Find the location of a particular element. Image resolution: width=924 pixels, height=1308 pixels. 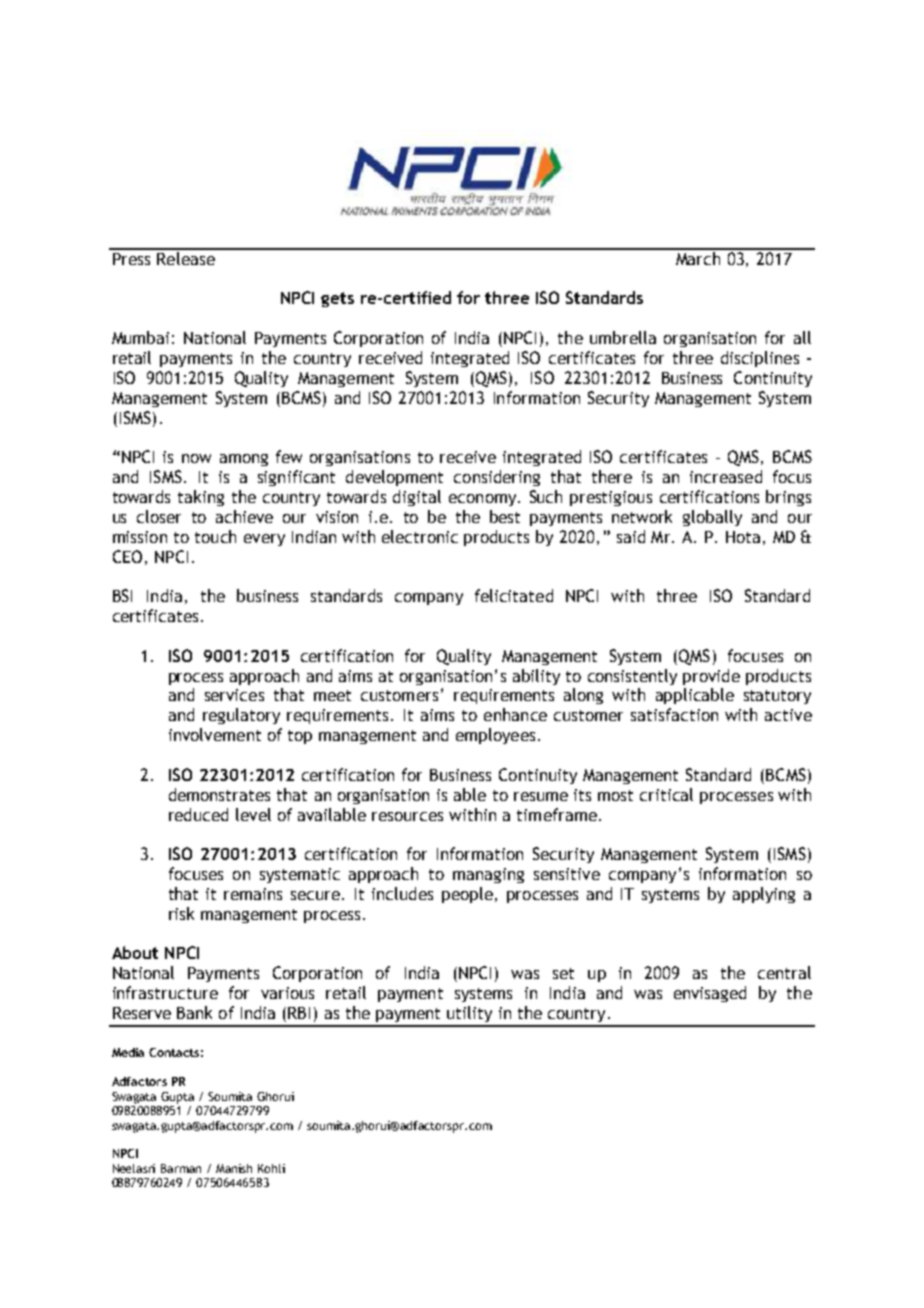

Mumbai is located at coordinates (140, 337).
